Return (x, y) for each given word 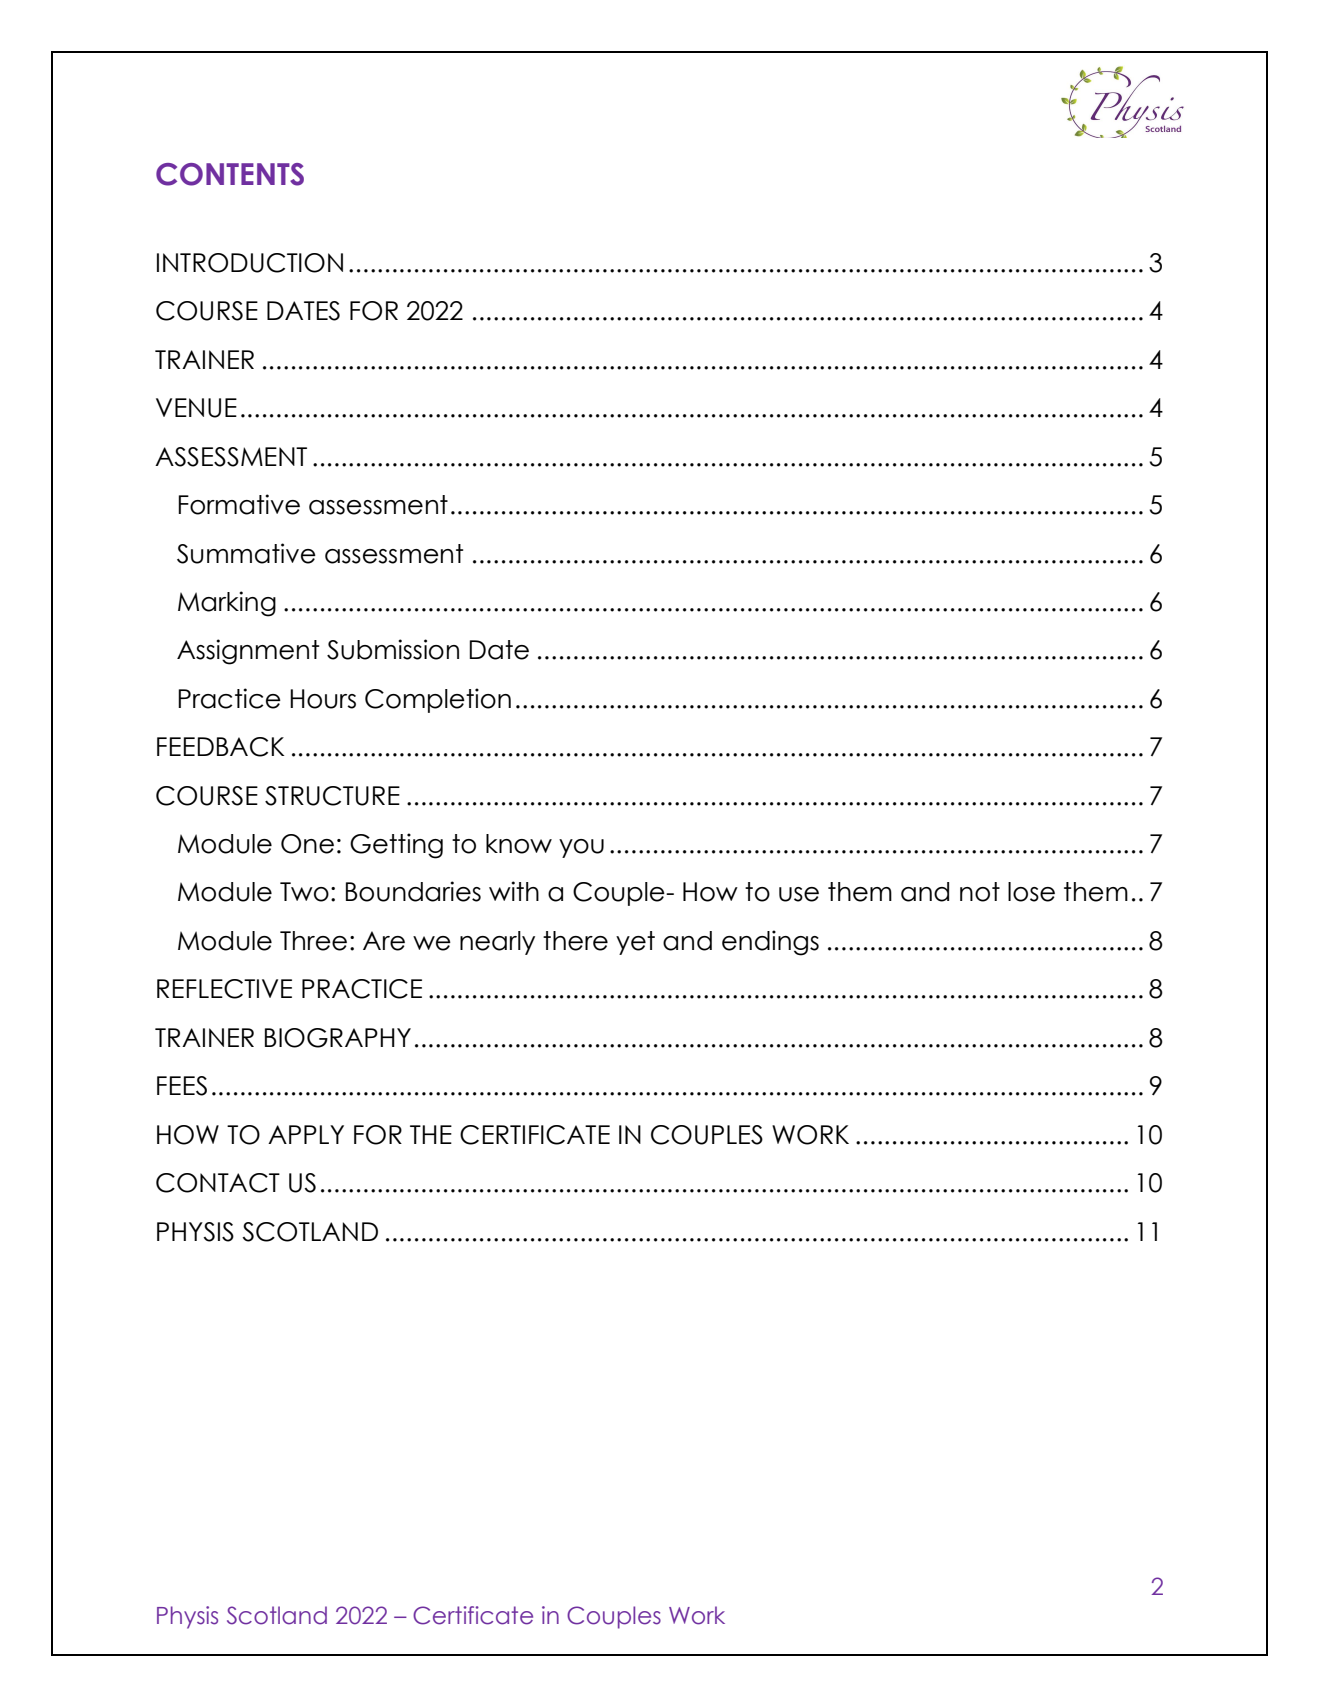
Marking (227, 604)
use (799, 894)
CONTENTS (230, 174)
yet (635, 943)
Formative (239, 504)
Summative (246, 553)
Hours (323, 699)
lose (1031, 892)
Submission (393, 649)
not (980, 892)
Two (304, 892)
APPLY (306, 1134)
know (519, 844)
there (575, 941)
